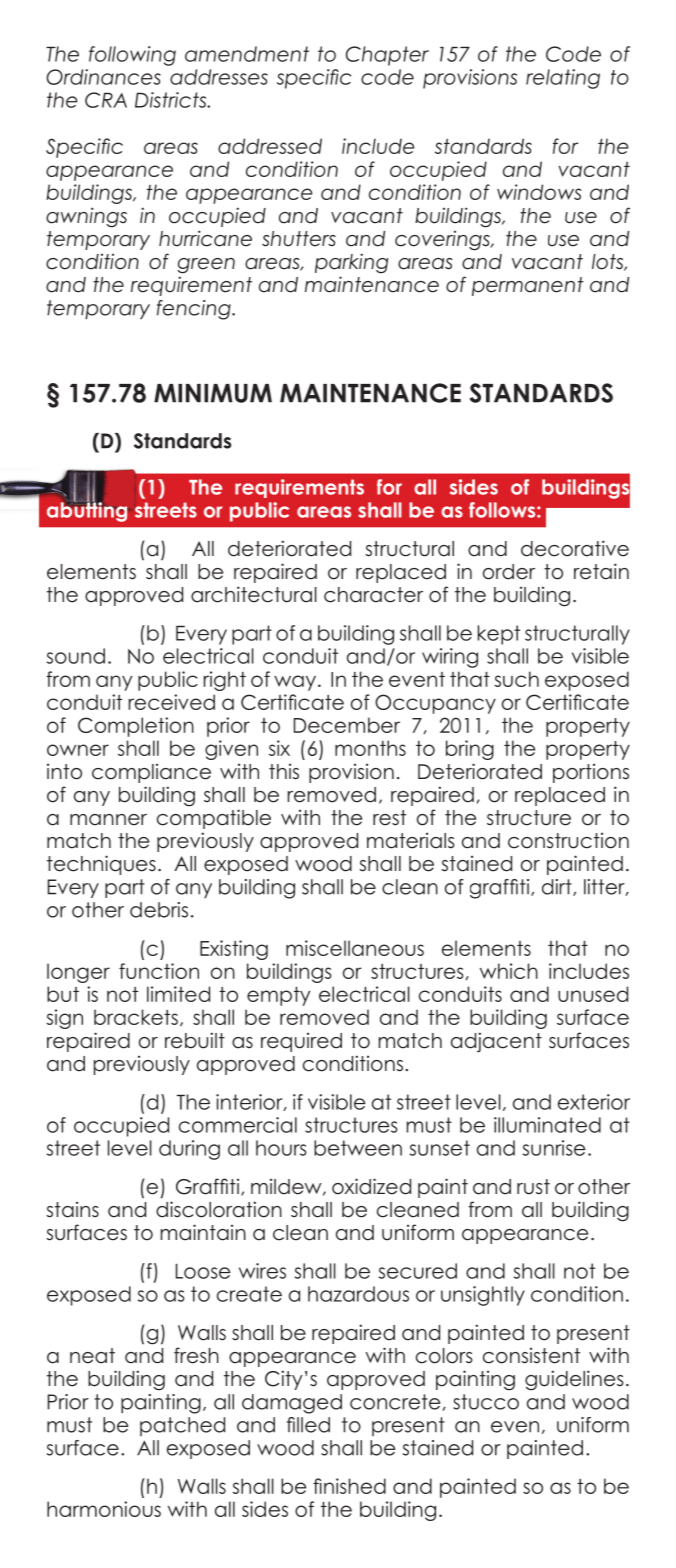 The image size is (676, 1568). What do you see at coordinates (301, 1042) in the document?
I see `required` at bounding box center [301, 1042].
